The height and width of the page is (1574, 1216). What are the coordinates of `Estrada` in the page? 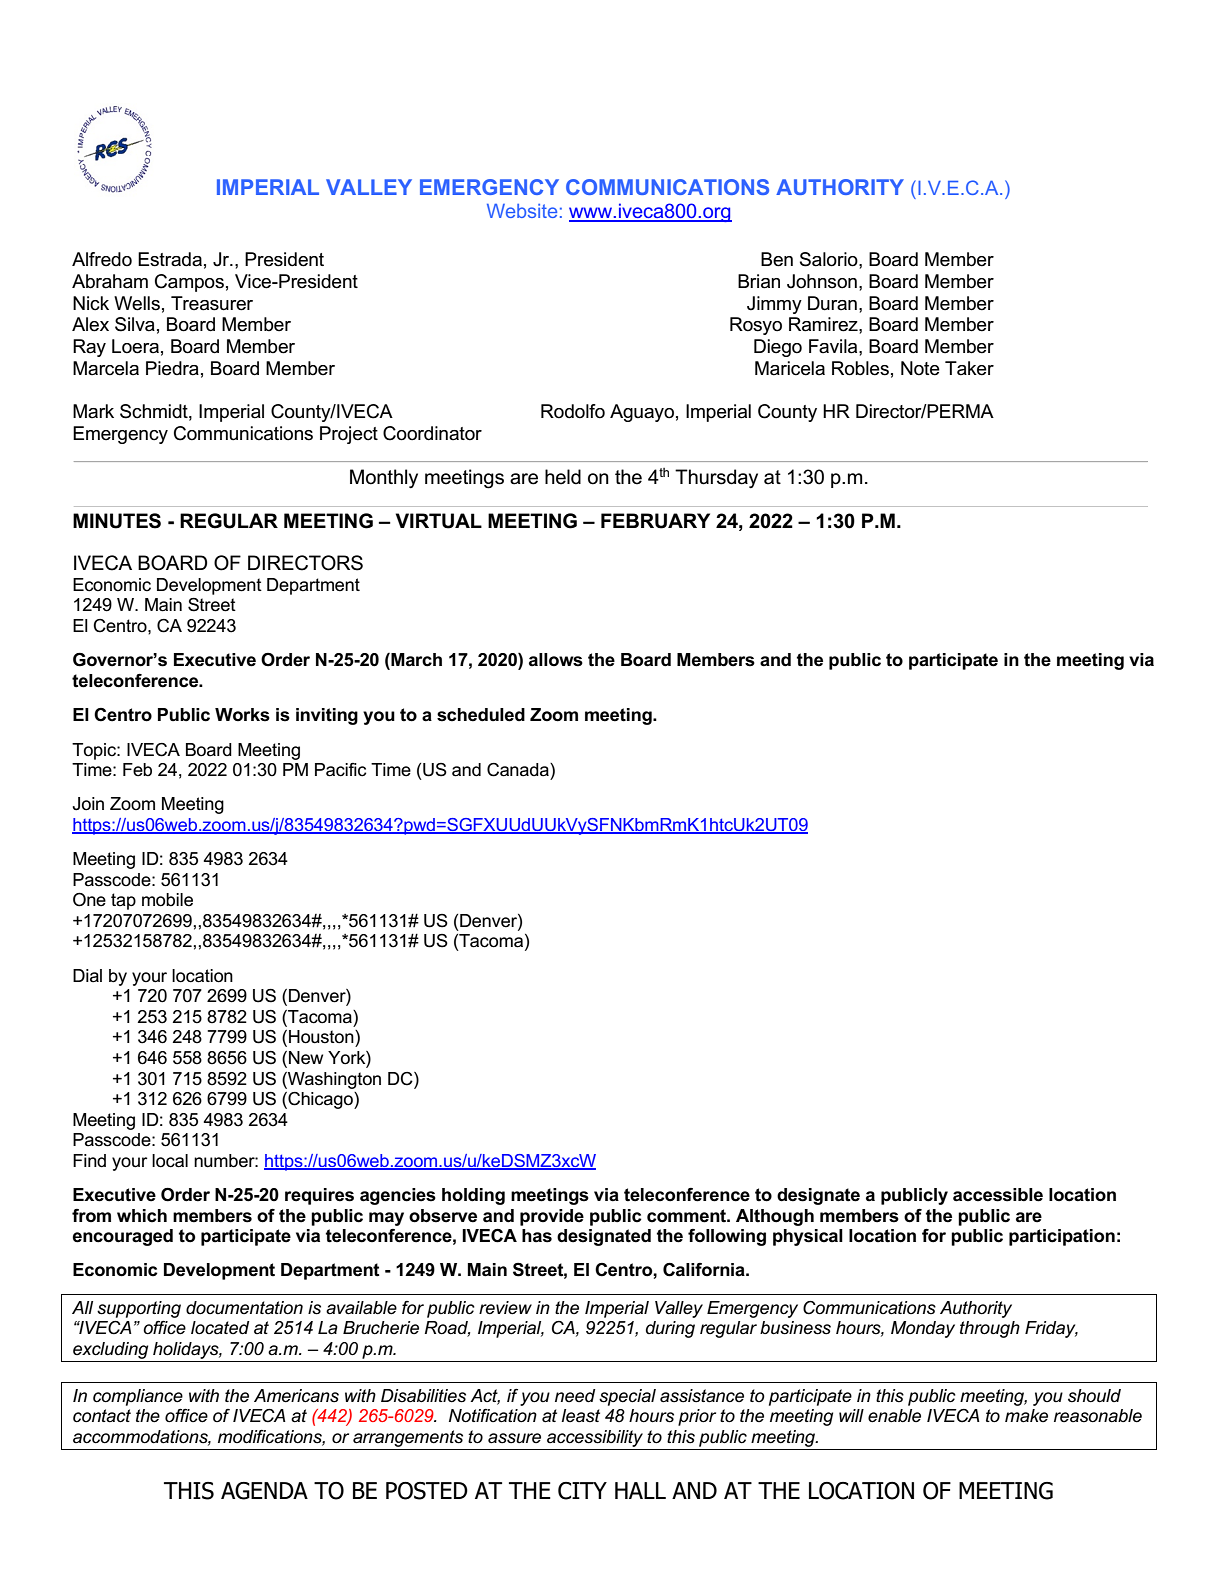 It's located at (170, 259).
